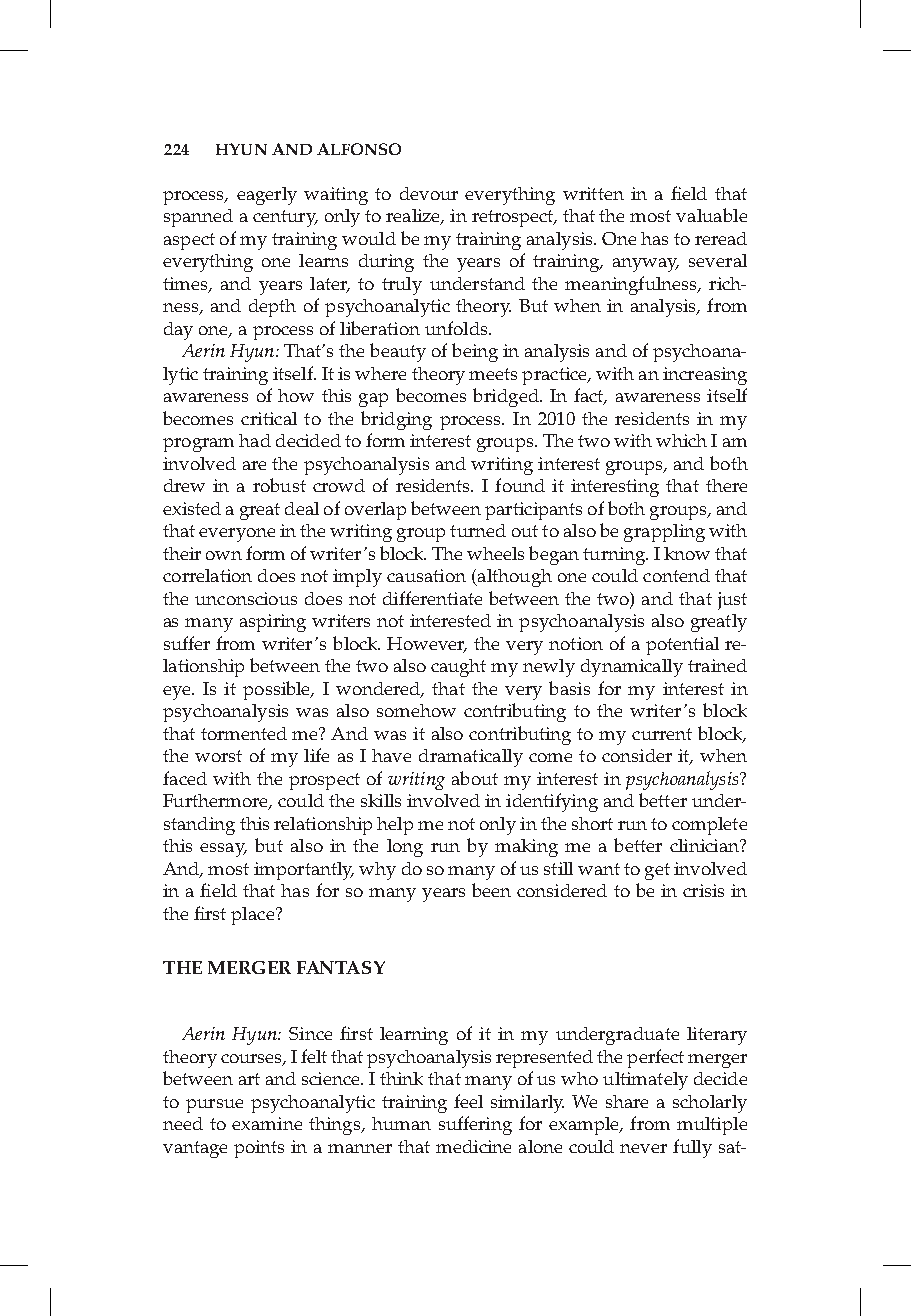 The height and width of the screenshot is (1316, 911). I want to click on valuable, so click(711, 215).
